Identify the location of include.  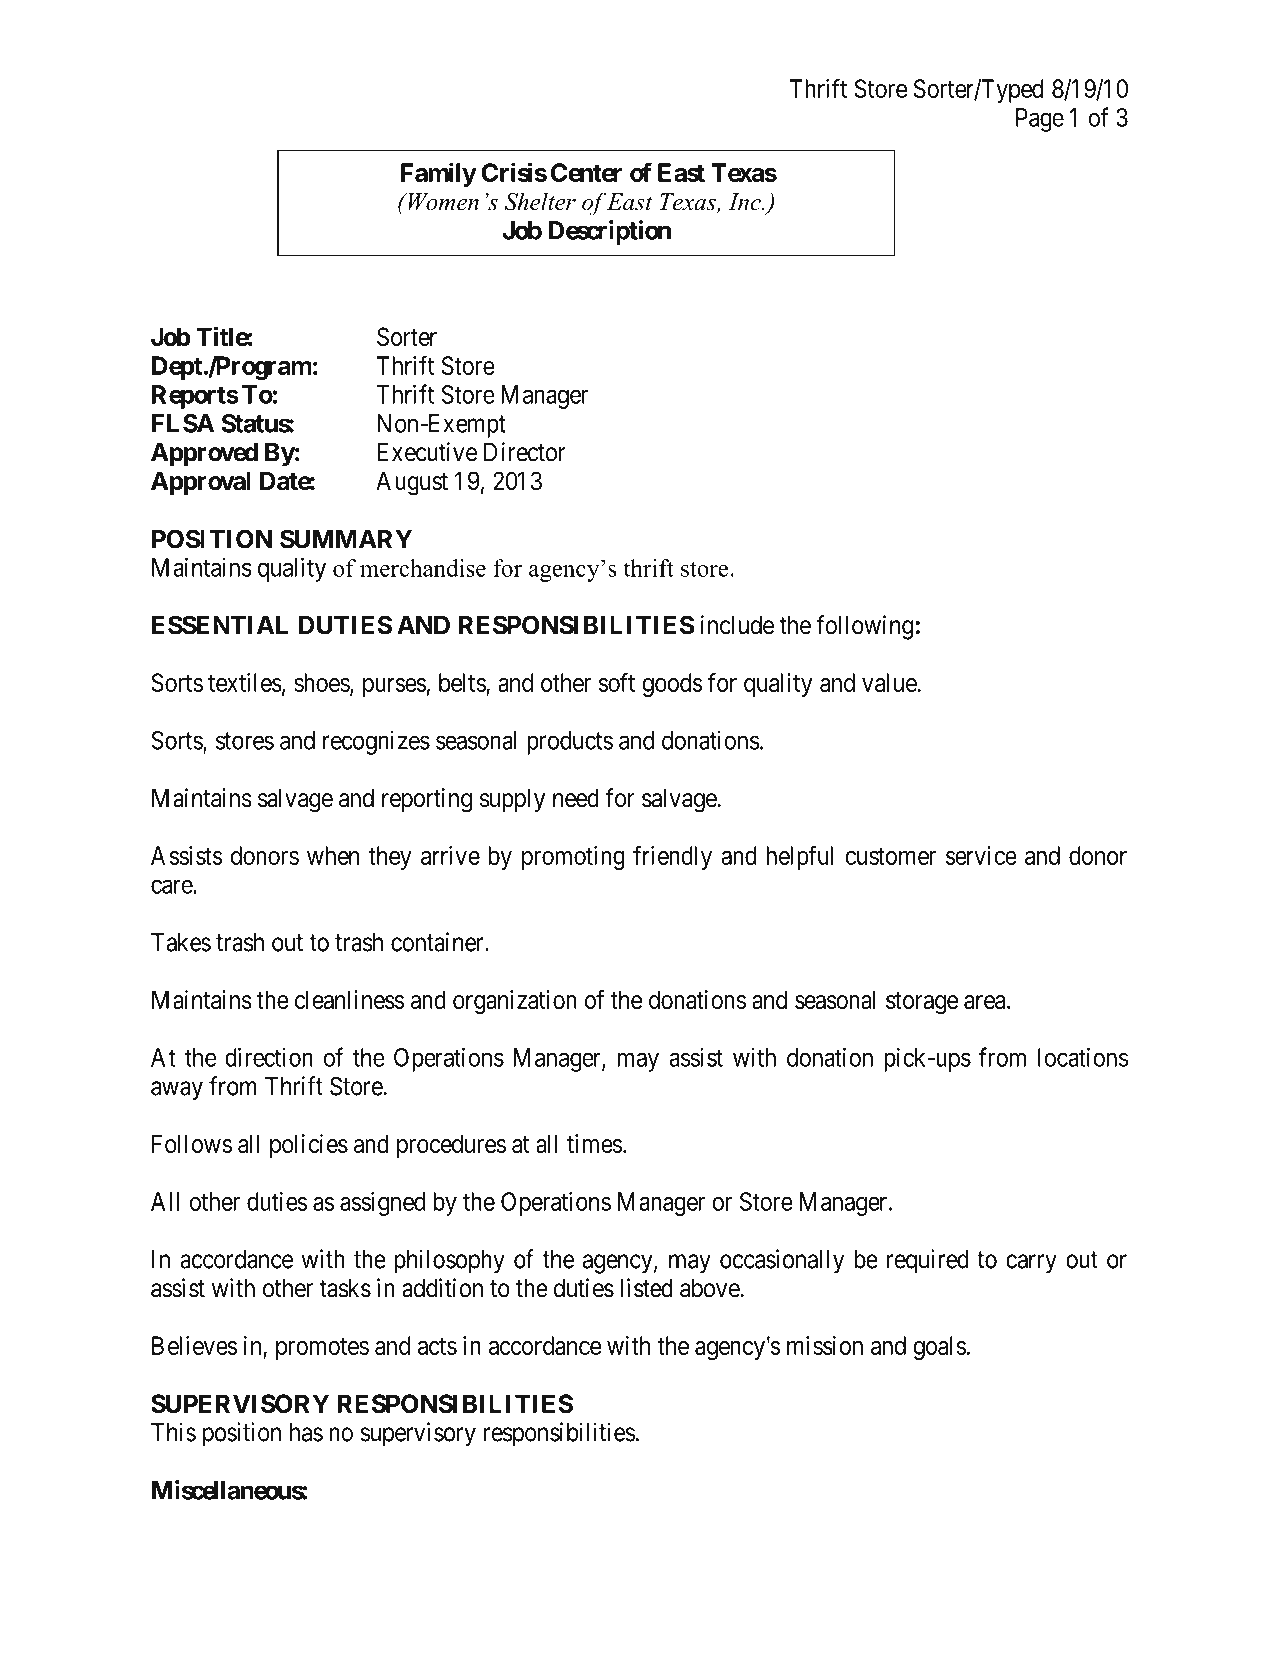
(737, 625).
